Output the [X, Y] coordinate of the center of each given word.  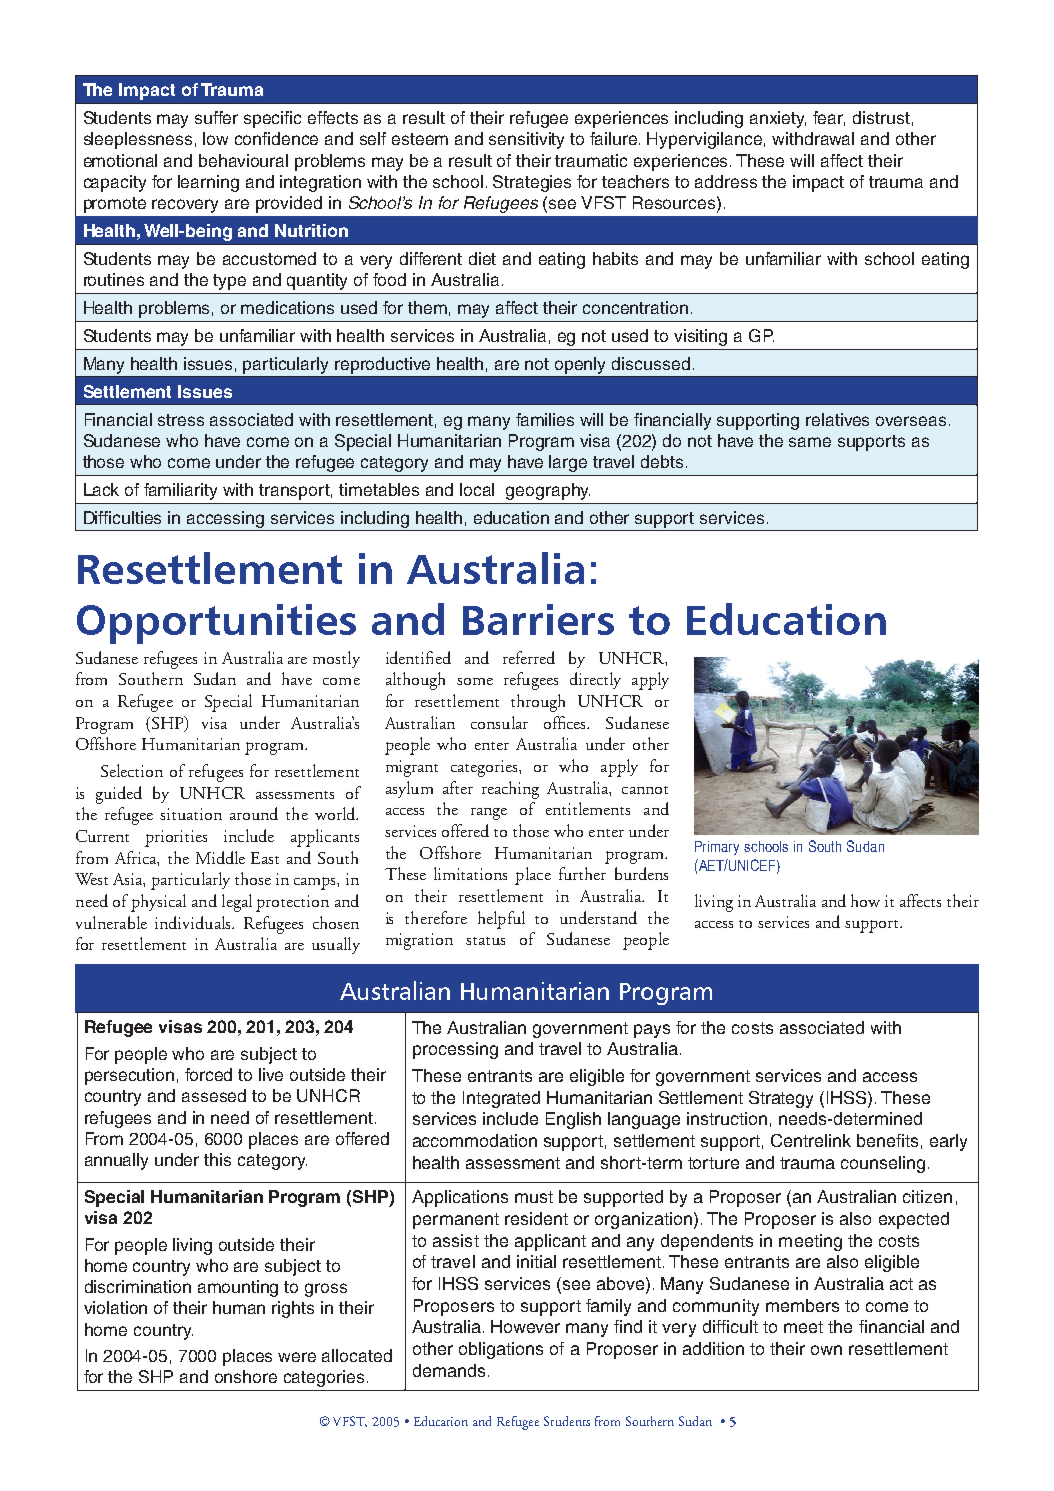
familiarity [180, 491]
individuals [194, 922]
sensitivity [526, 140]
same [810, 442]
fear [829, 118]
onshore [246, 1376]
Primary [717, 848]
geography [548, 491]
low [215, 138]
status [485, 941]
